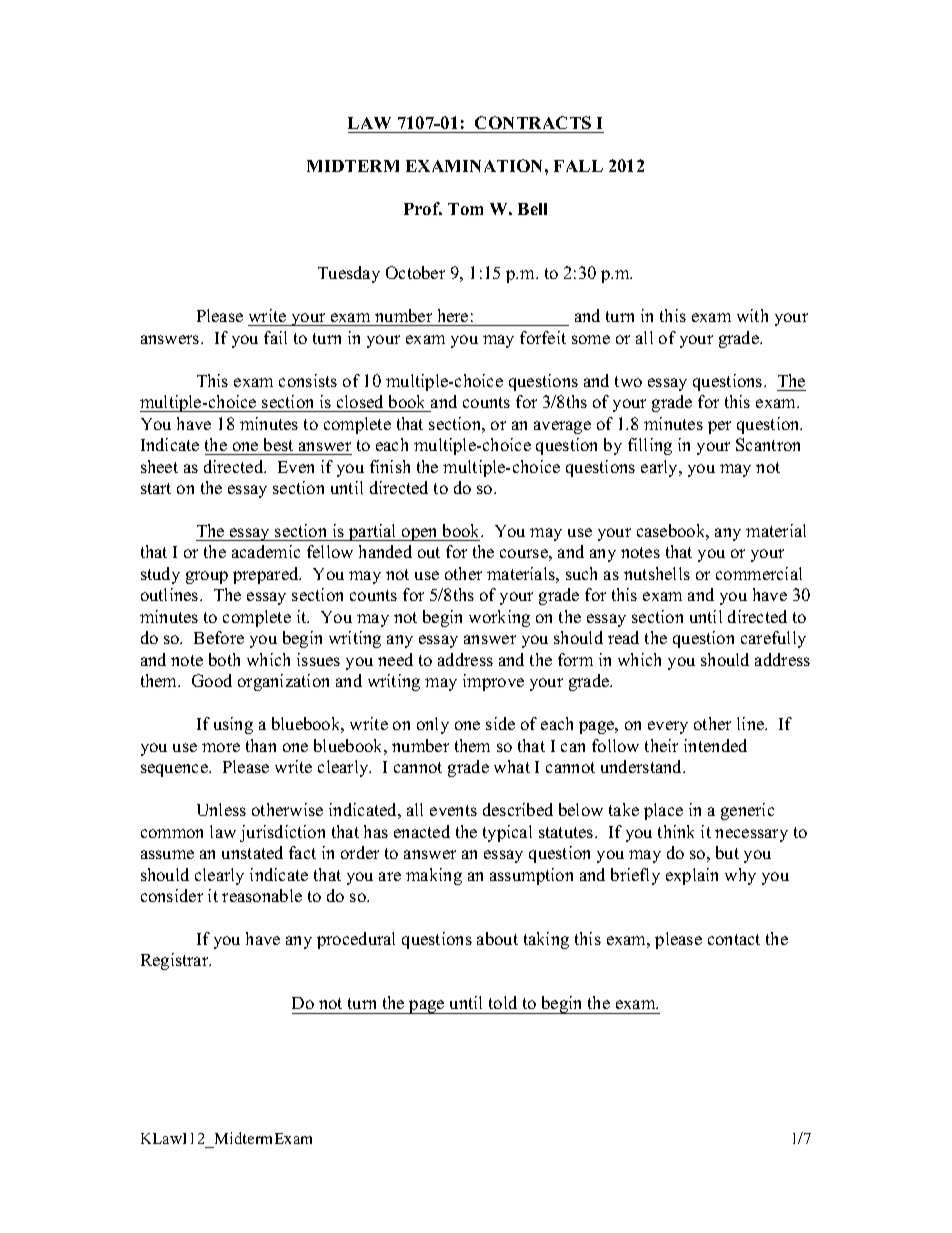  What do you see at coordinates (278, 444) in the document?
I see `best` at bounding box center [278, 444].
